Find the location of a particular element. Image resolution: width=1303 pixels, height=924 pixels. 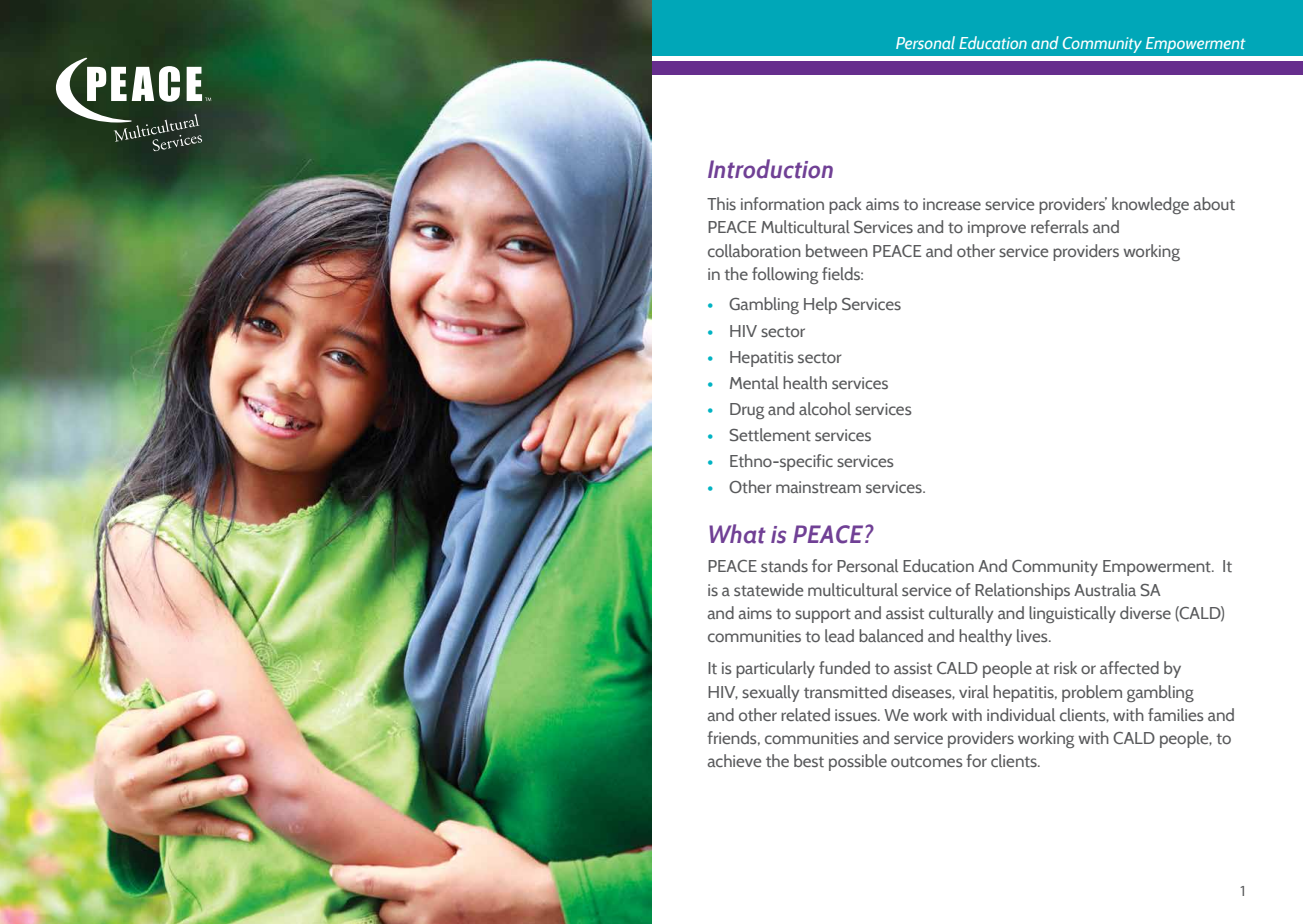

alcohol is located at coordinates (825, 408).
